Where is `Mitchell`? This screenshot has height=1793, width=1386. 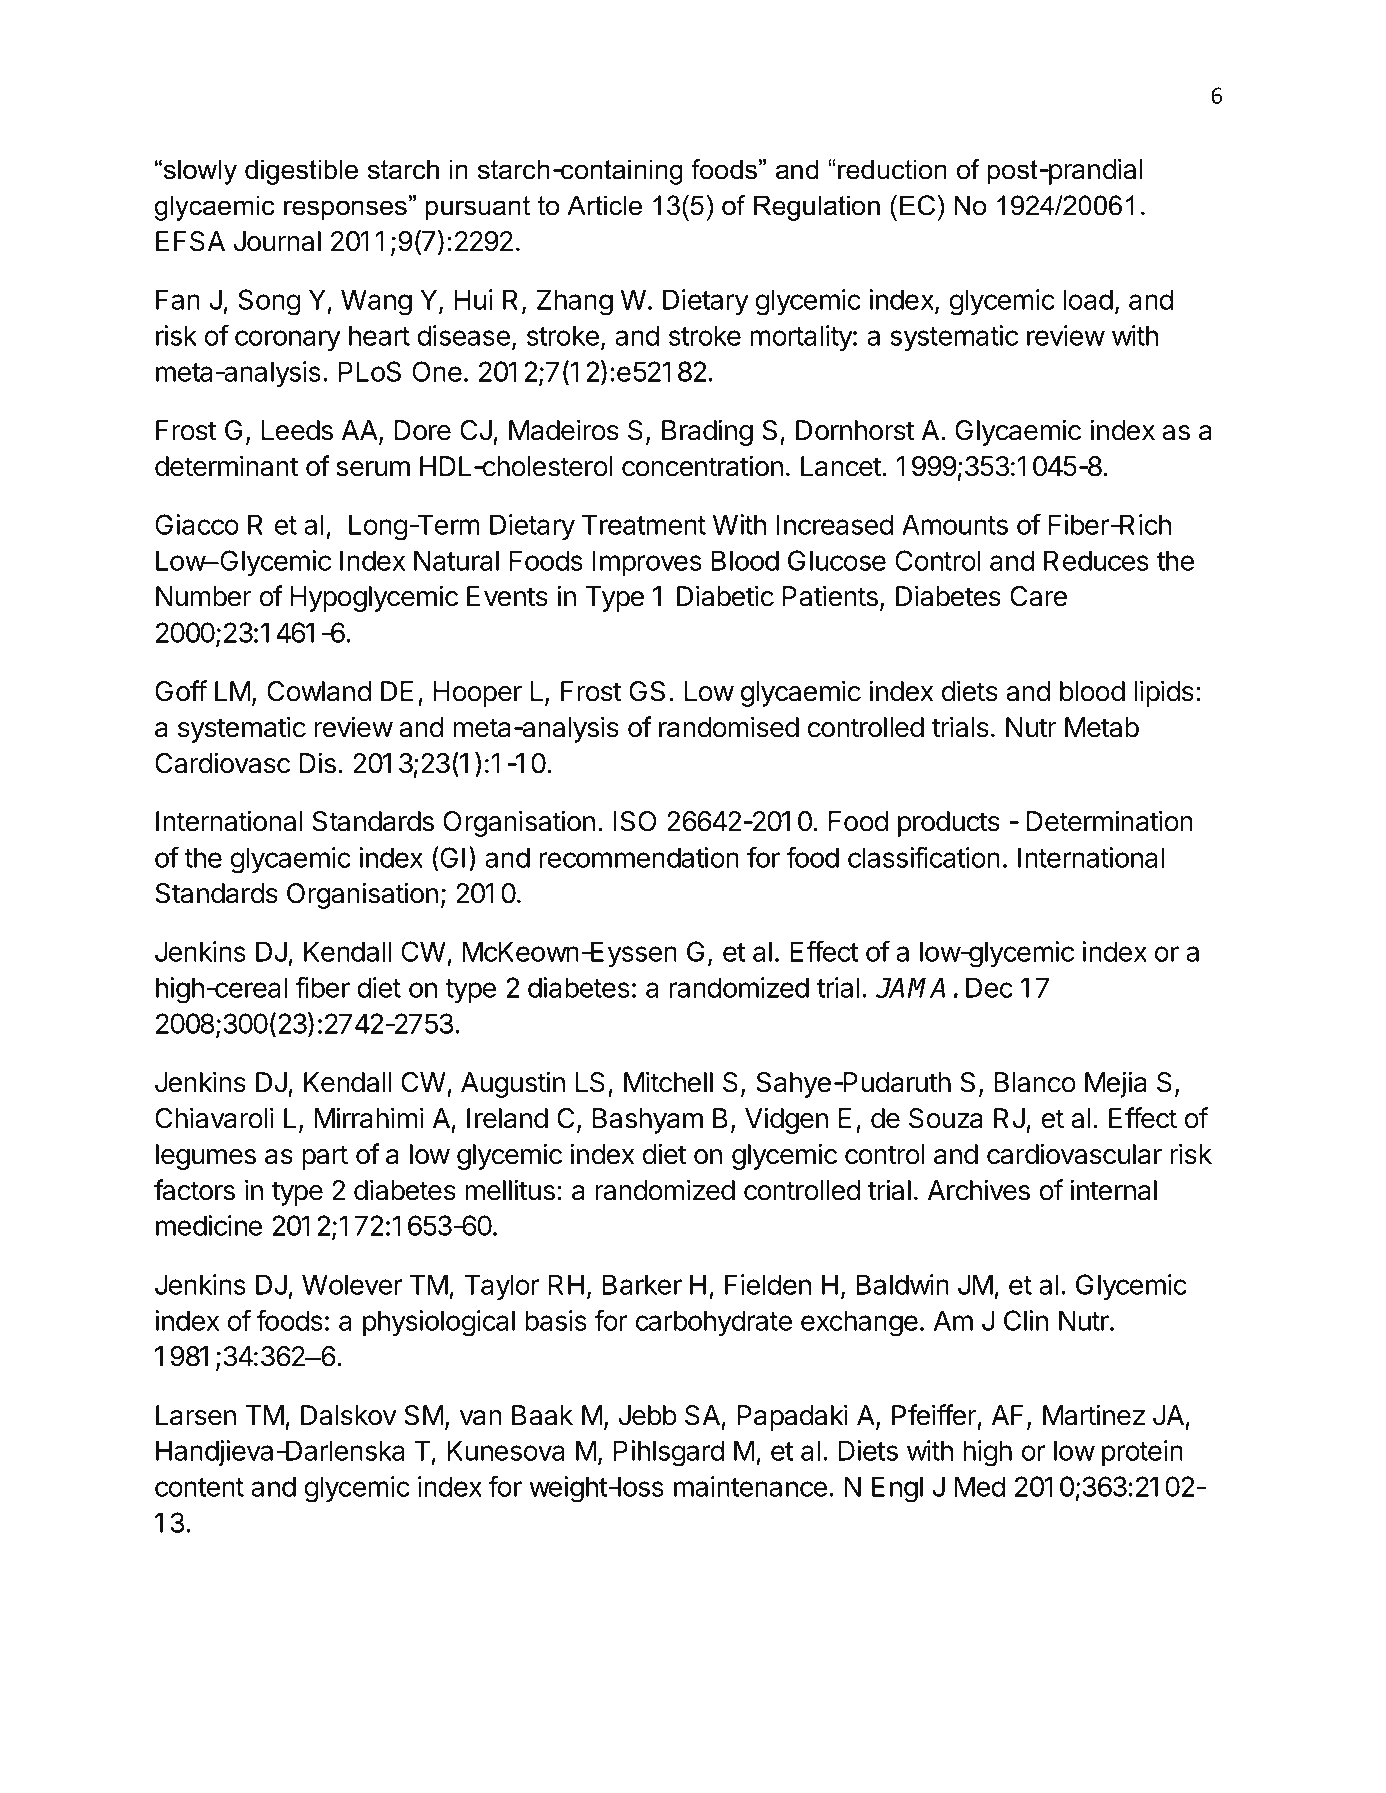 Mitchell is located at coordinates (668, 1082).
